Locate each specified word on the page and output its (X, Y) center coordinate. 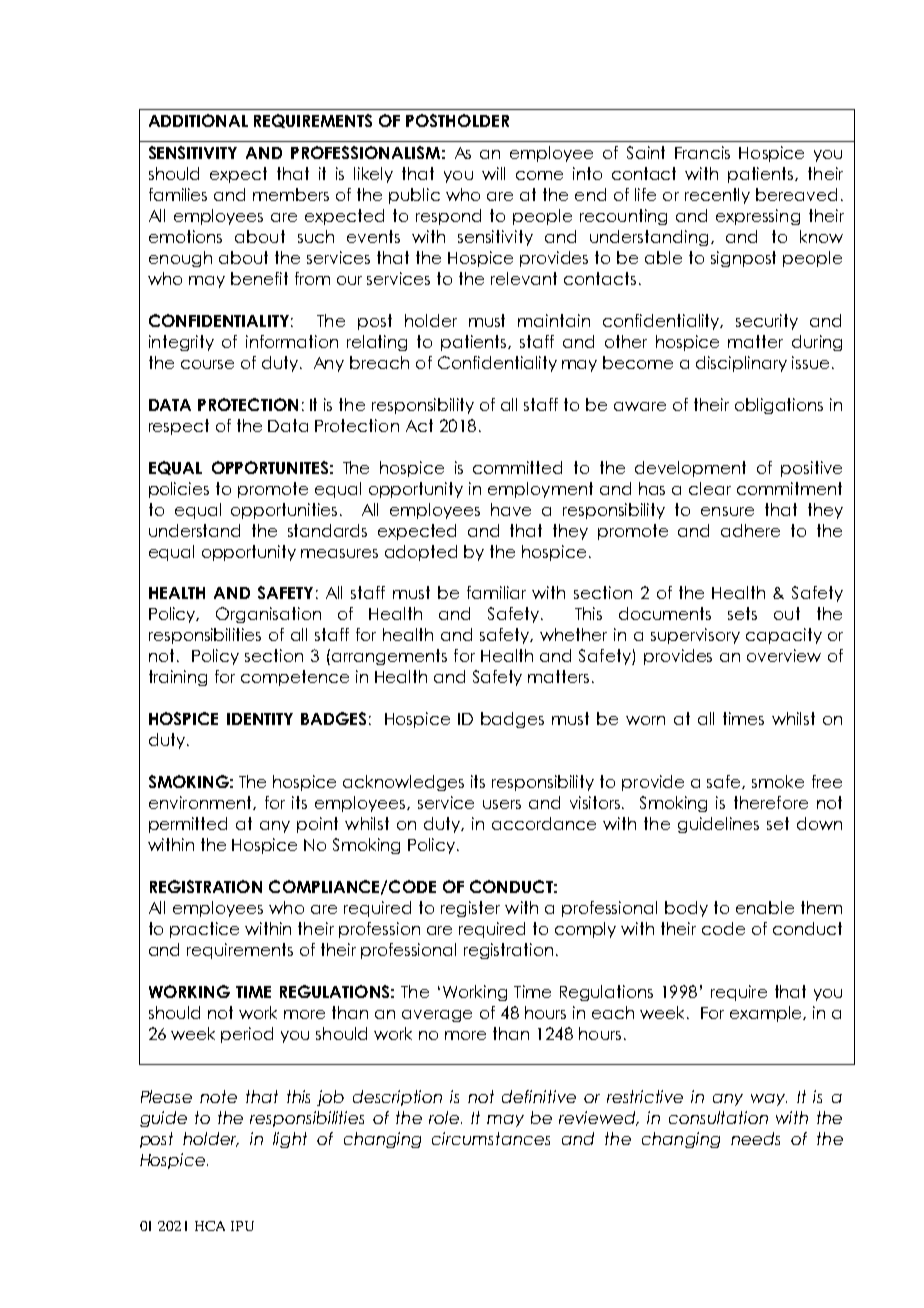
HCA (210, 1226)
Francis (702, 152)
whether (573, 634)
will (493, 173)
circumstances (491, 1138)
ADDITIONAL (198, 120)
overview (784, 655)
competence (295, 678)
